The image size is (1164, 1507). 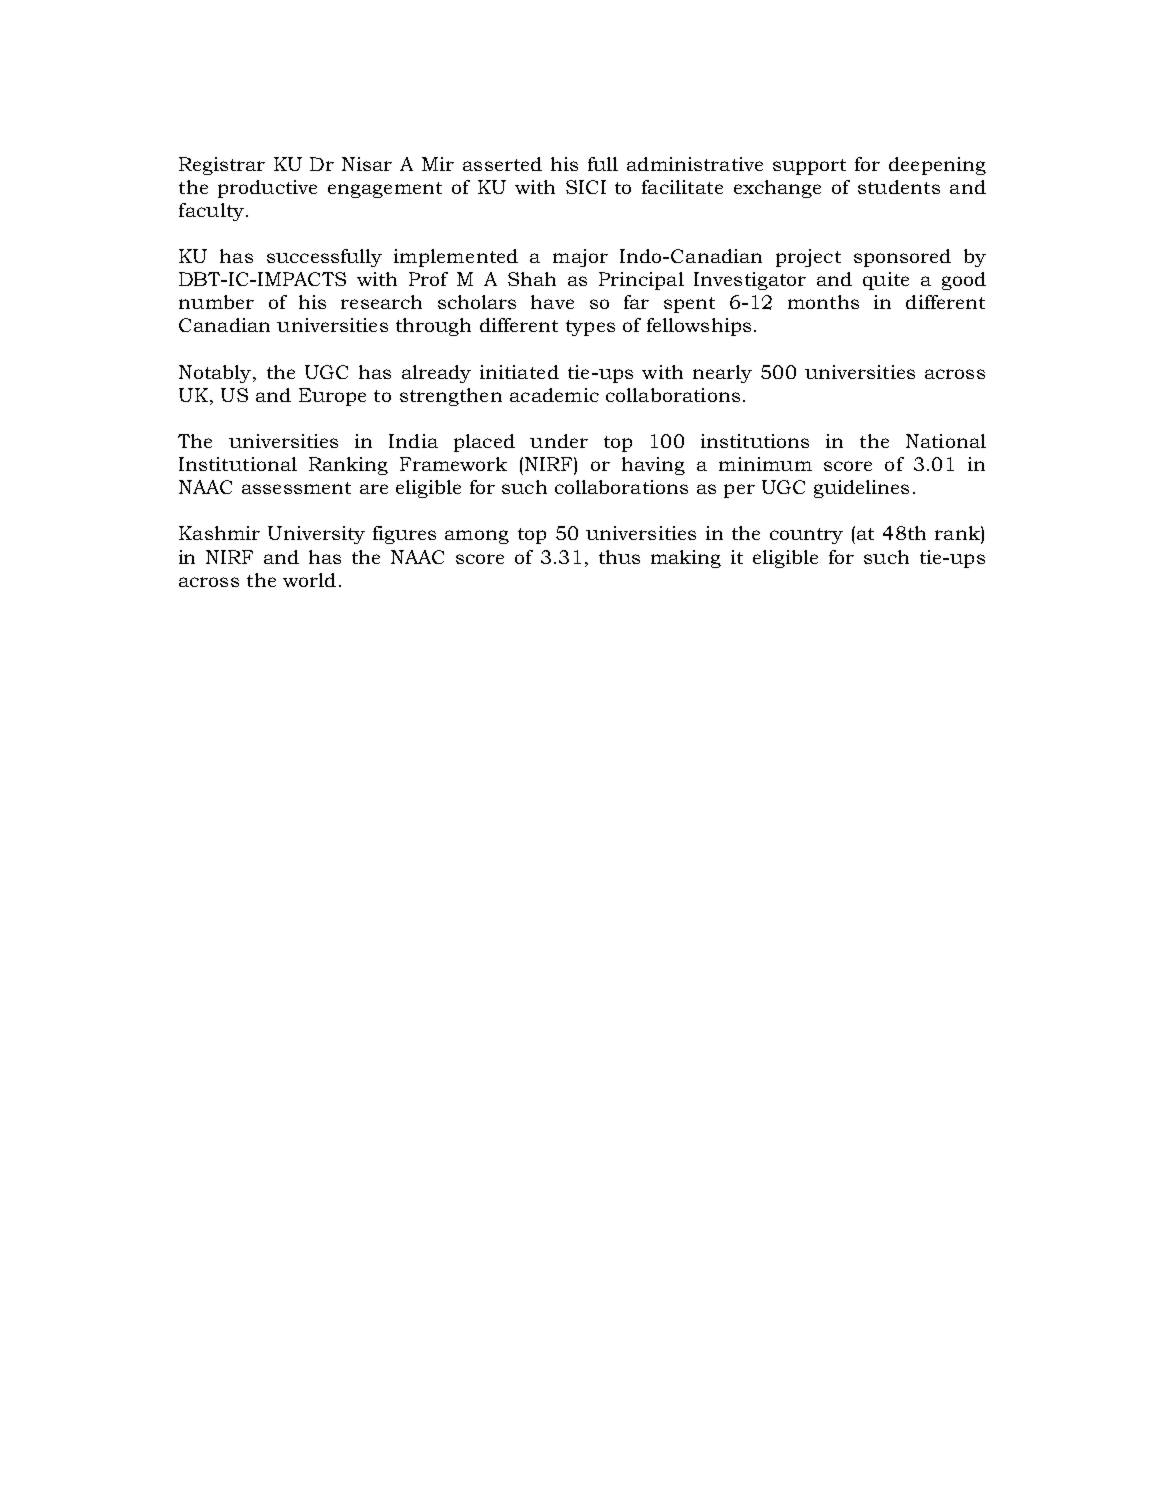 I want to click on students, so click(x=899, y=187).
